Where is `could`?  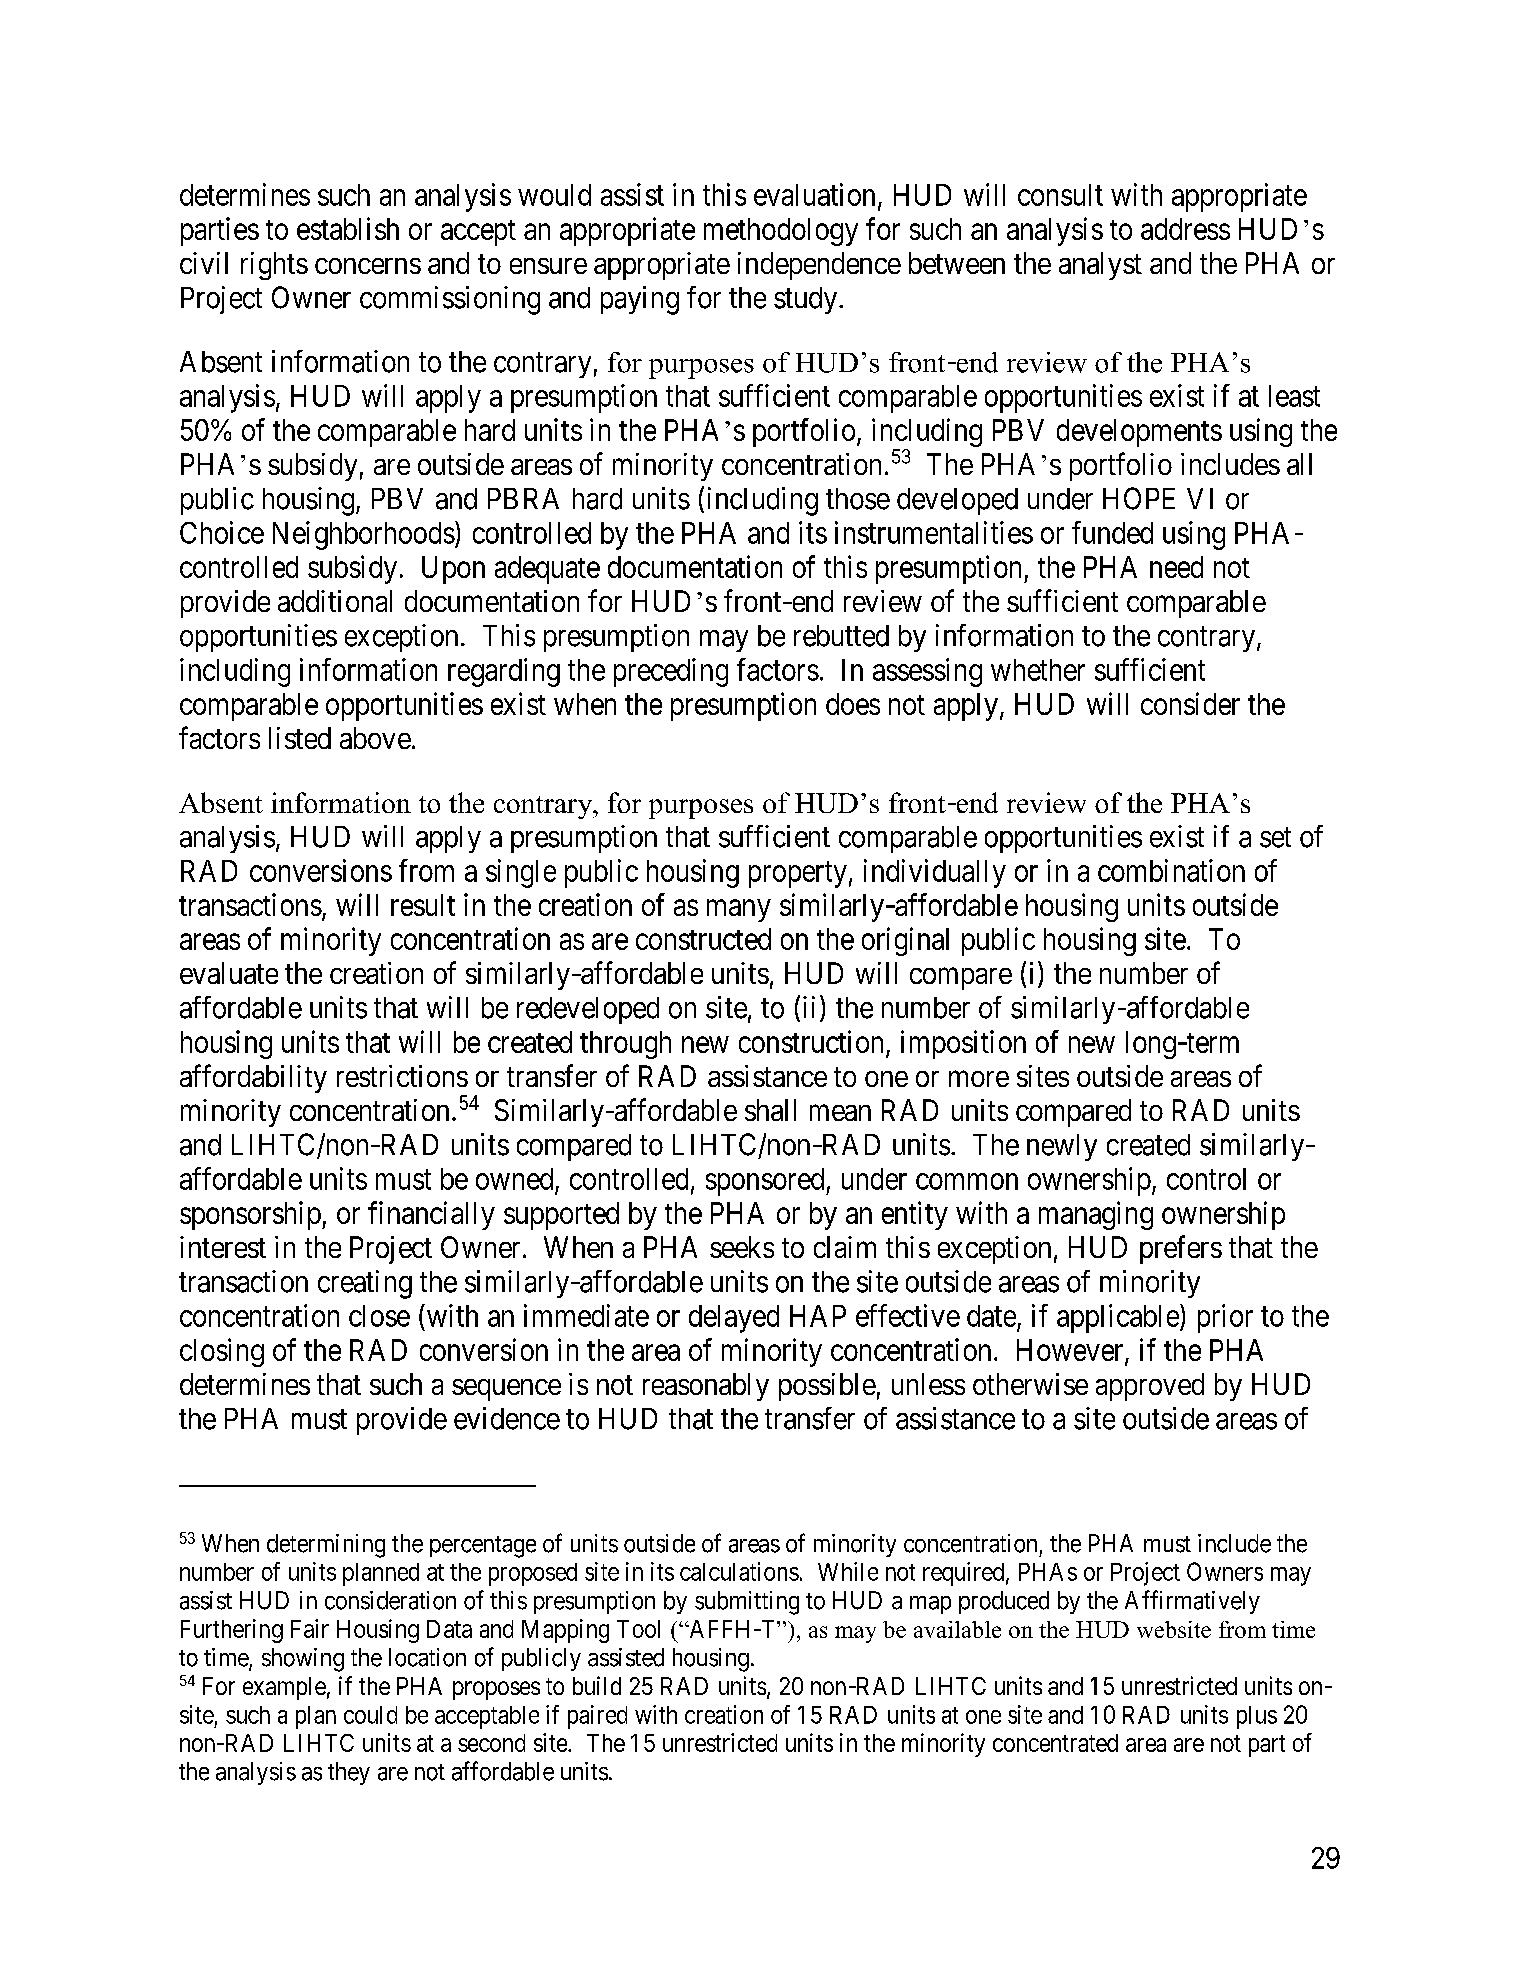 could is located at coordinates (370, 1715).
